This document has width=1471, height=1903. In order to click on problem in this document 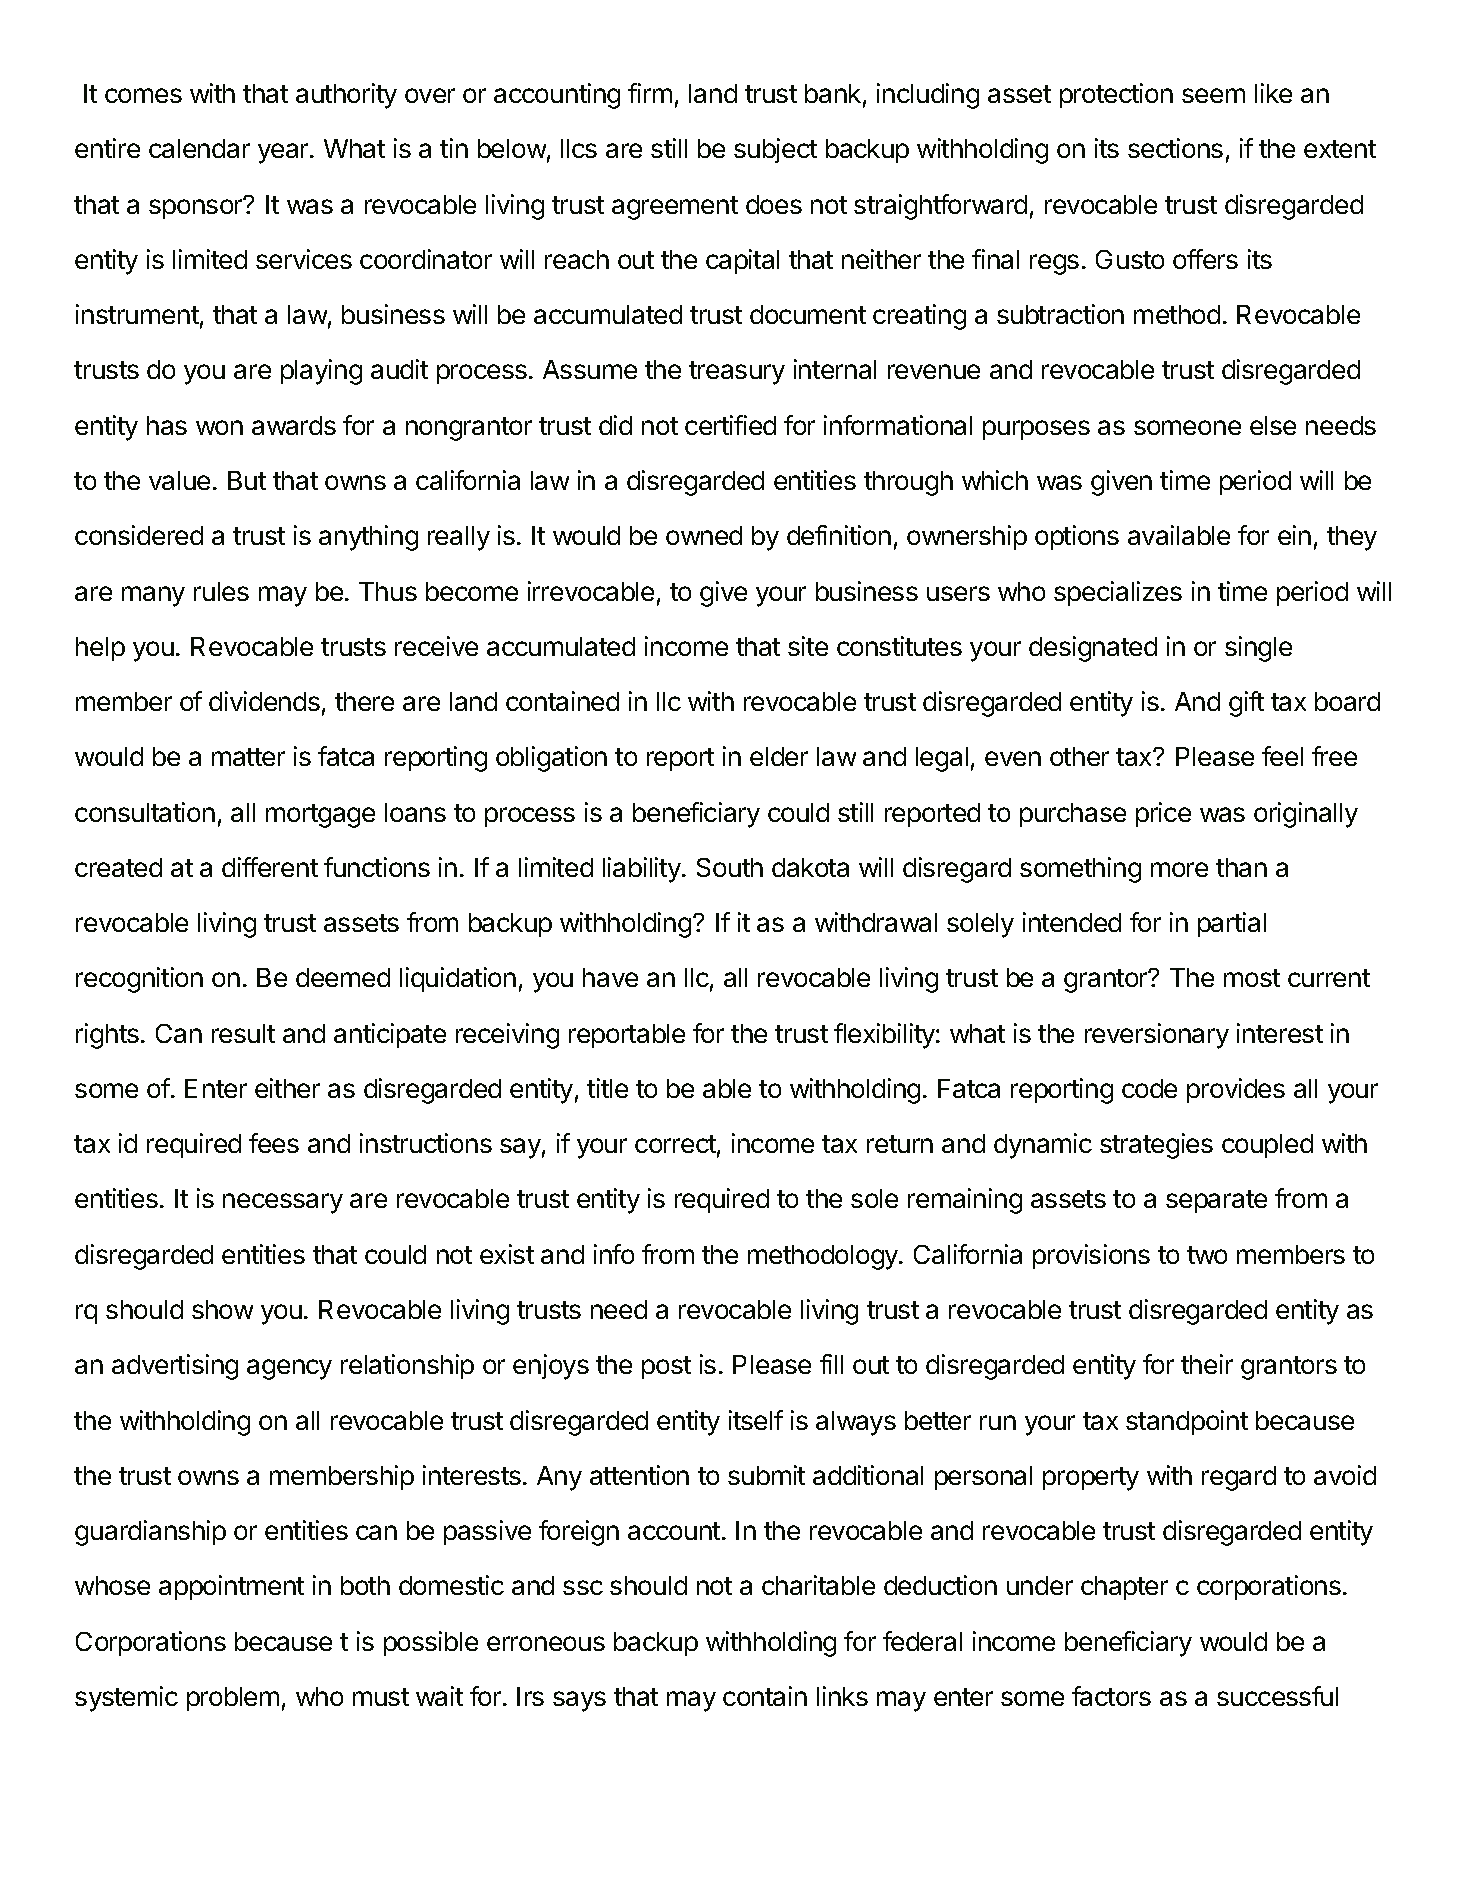, I will do `click(233, 1699)`.
